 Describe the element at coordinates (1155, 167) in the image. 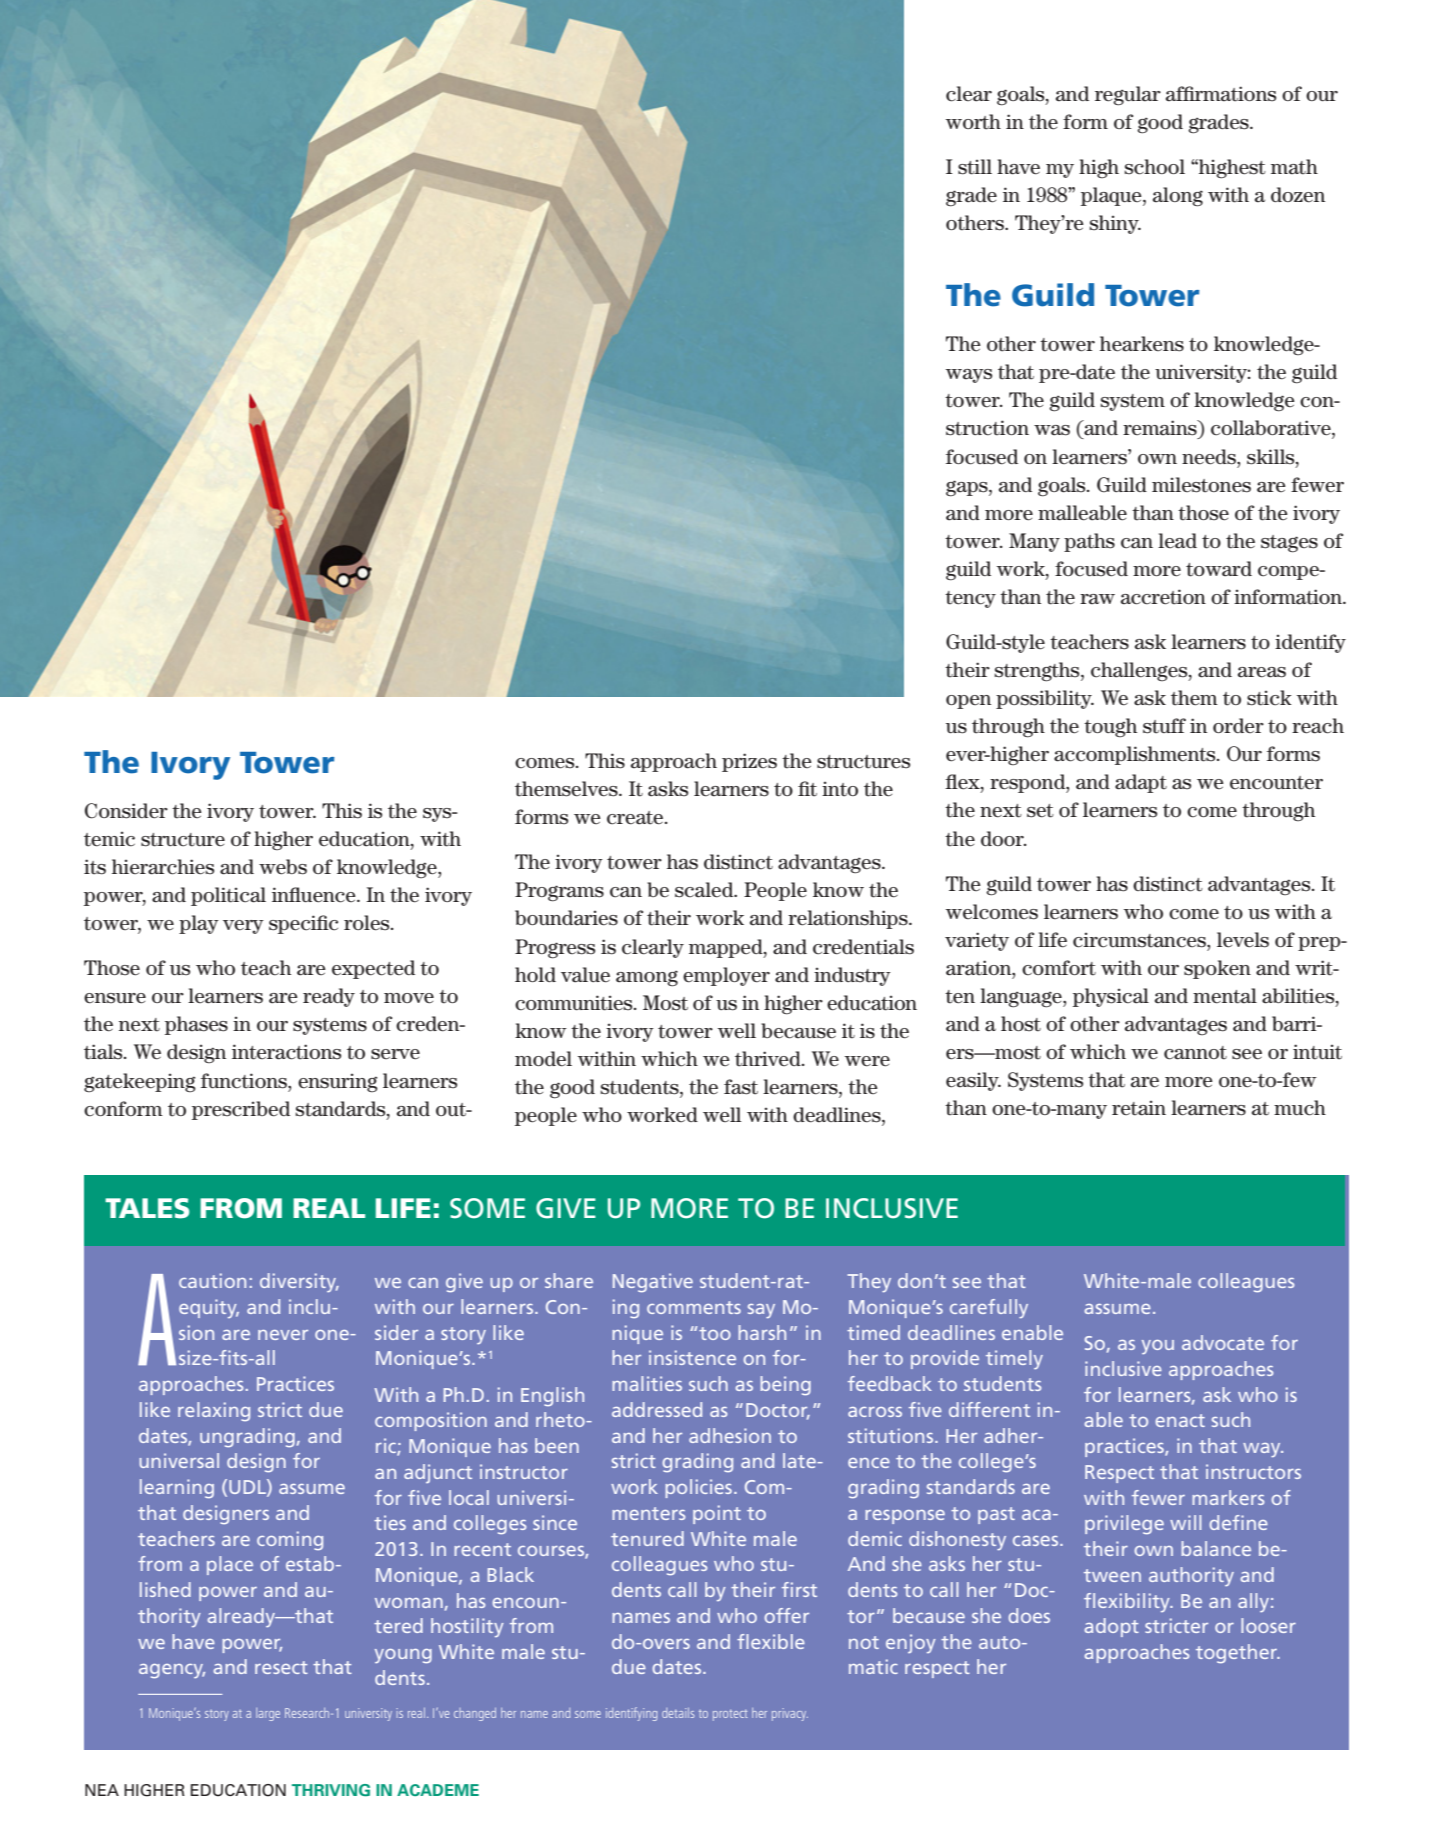

I see `school` at that location.
